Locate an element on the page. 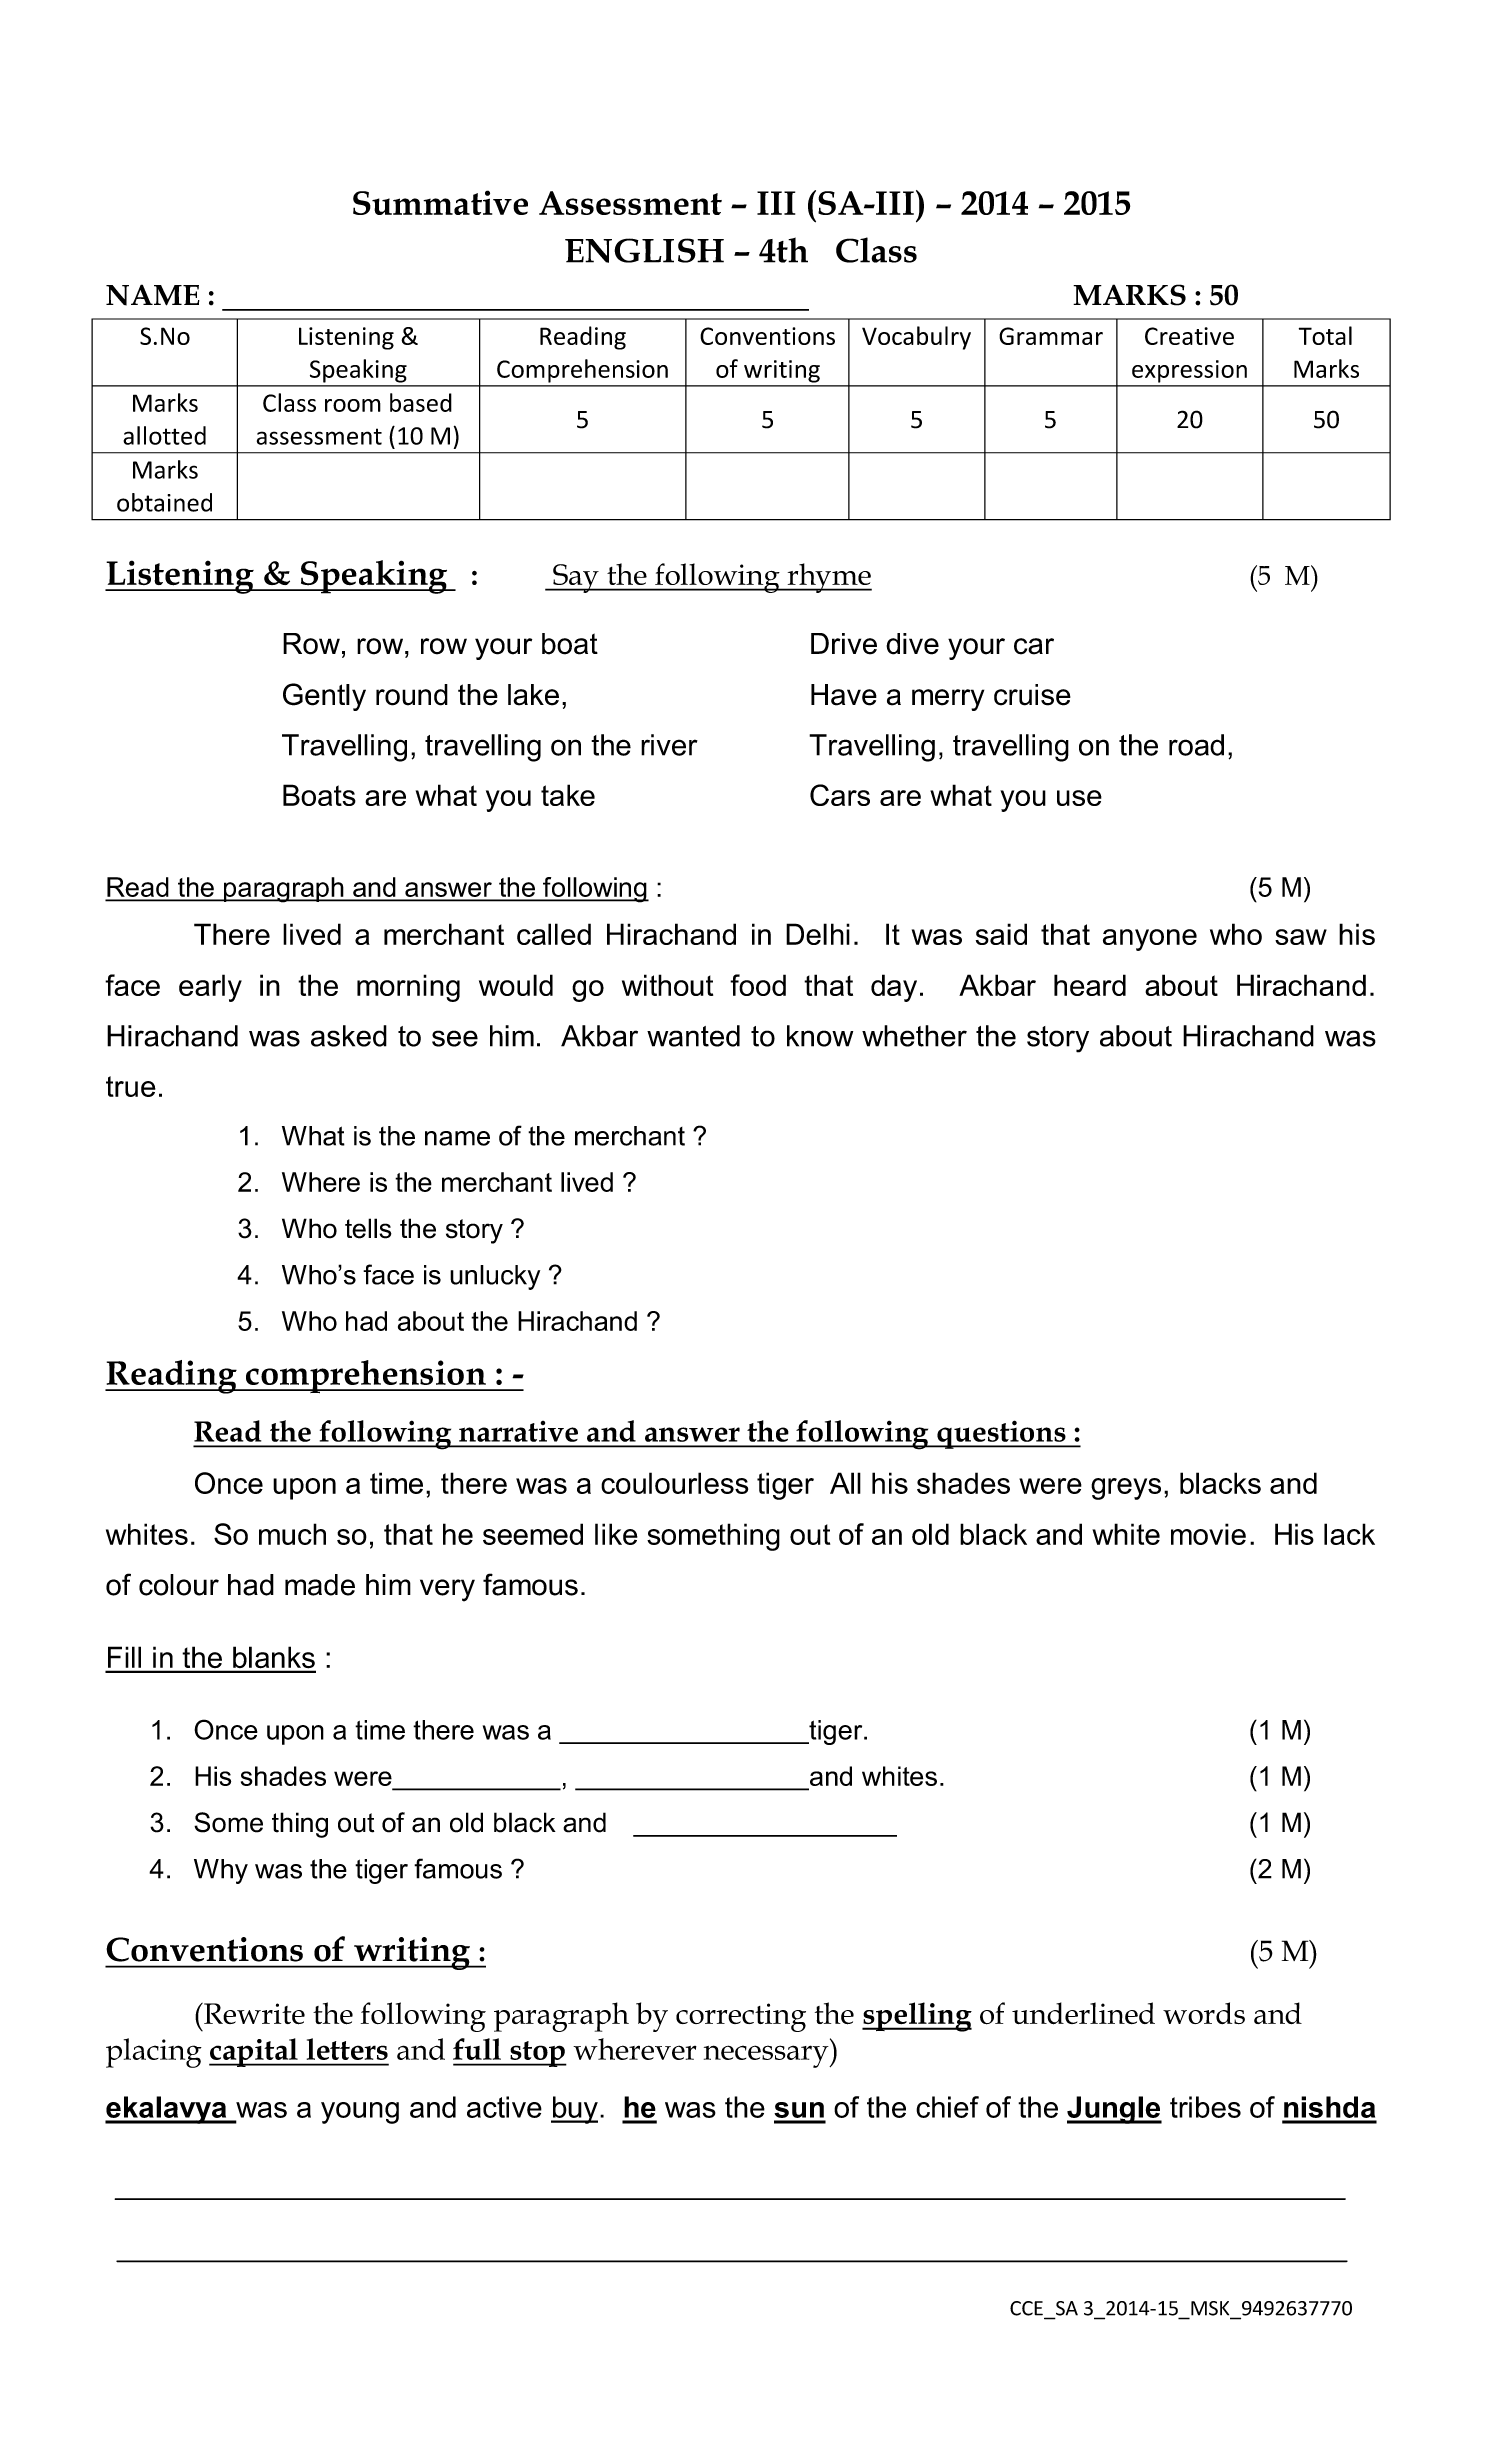  necessary is located at coordinates (767, 2056).
